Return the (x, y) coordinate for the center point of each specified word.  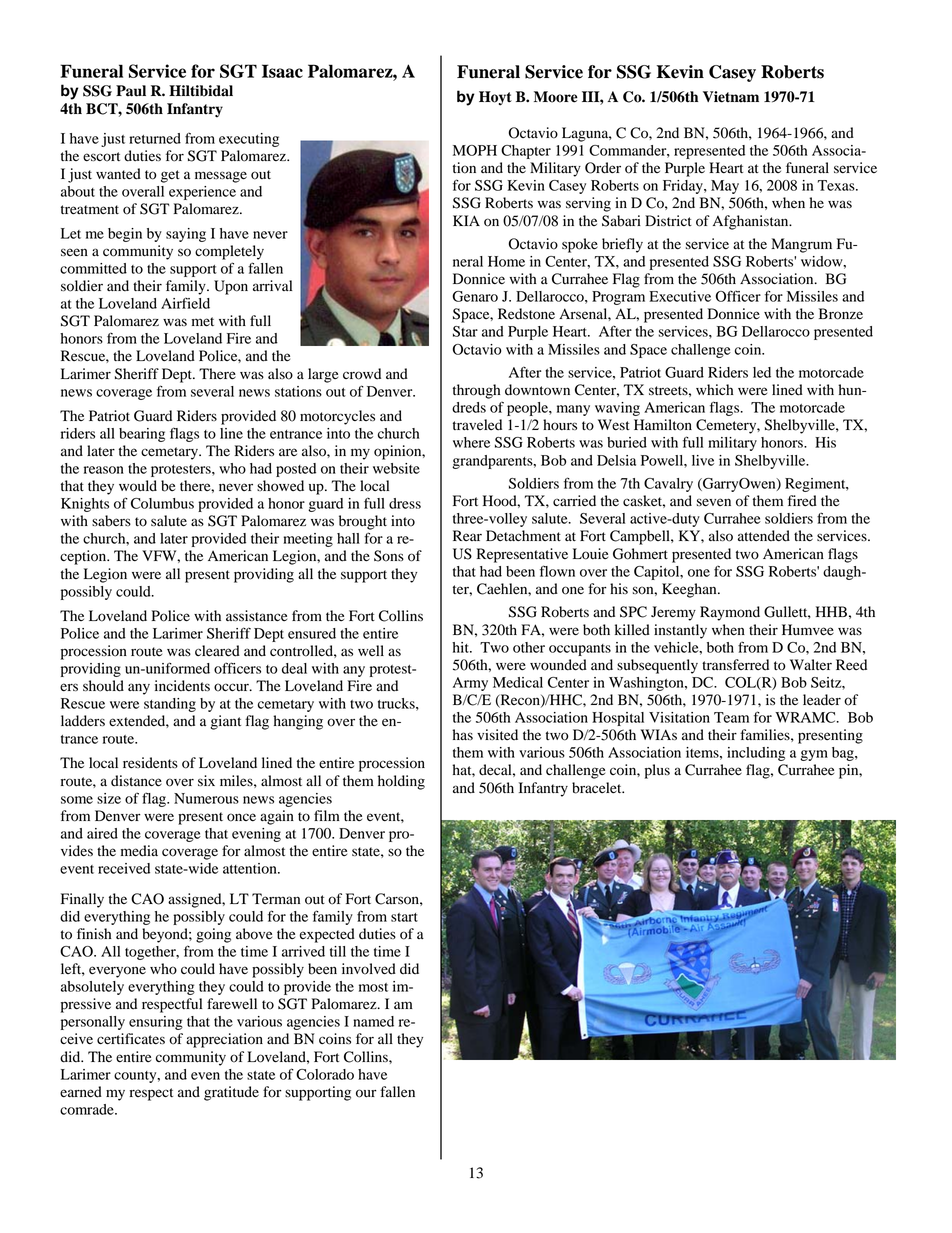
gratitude (231, 1093)
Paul (131, 91)
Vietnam (731, 97)
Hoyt (495, 98)
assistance (256, 615)
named (373, 1021)
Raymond (730, 613)
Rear (467, 535)
